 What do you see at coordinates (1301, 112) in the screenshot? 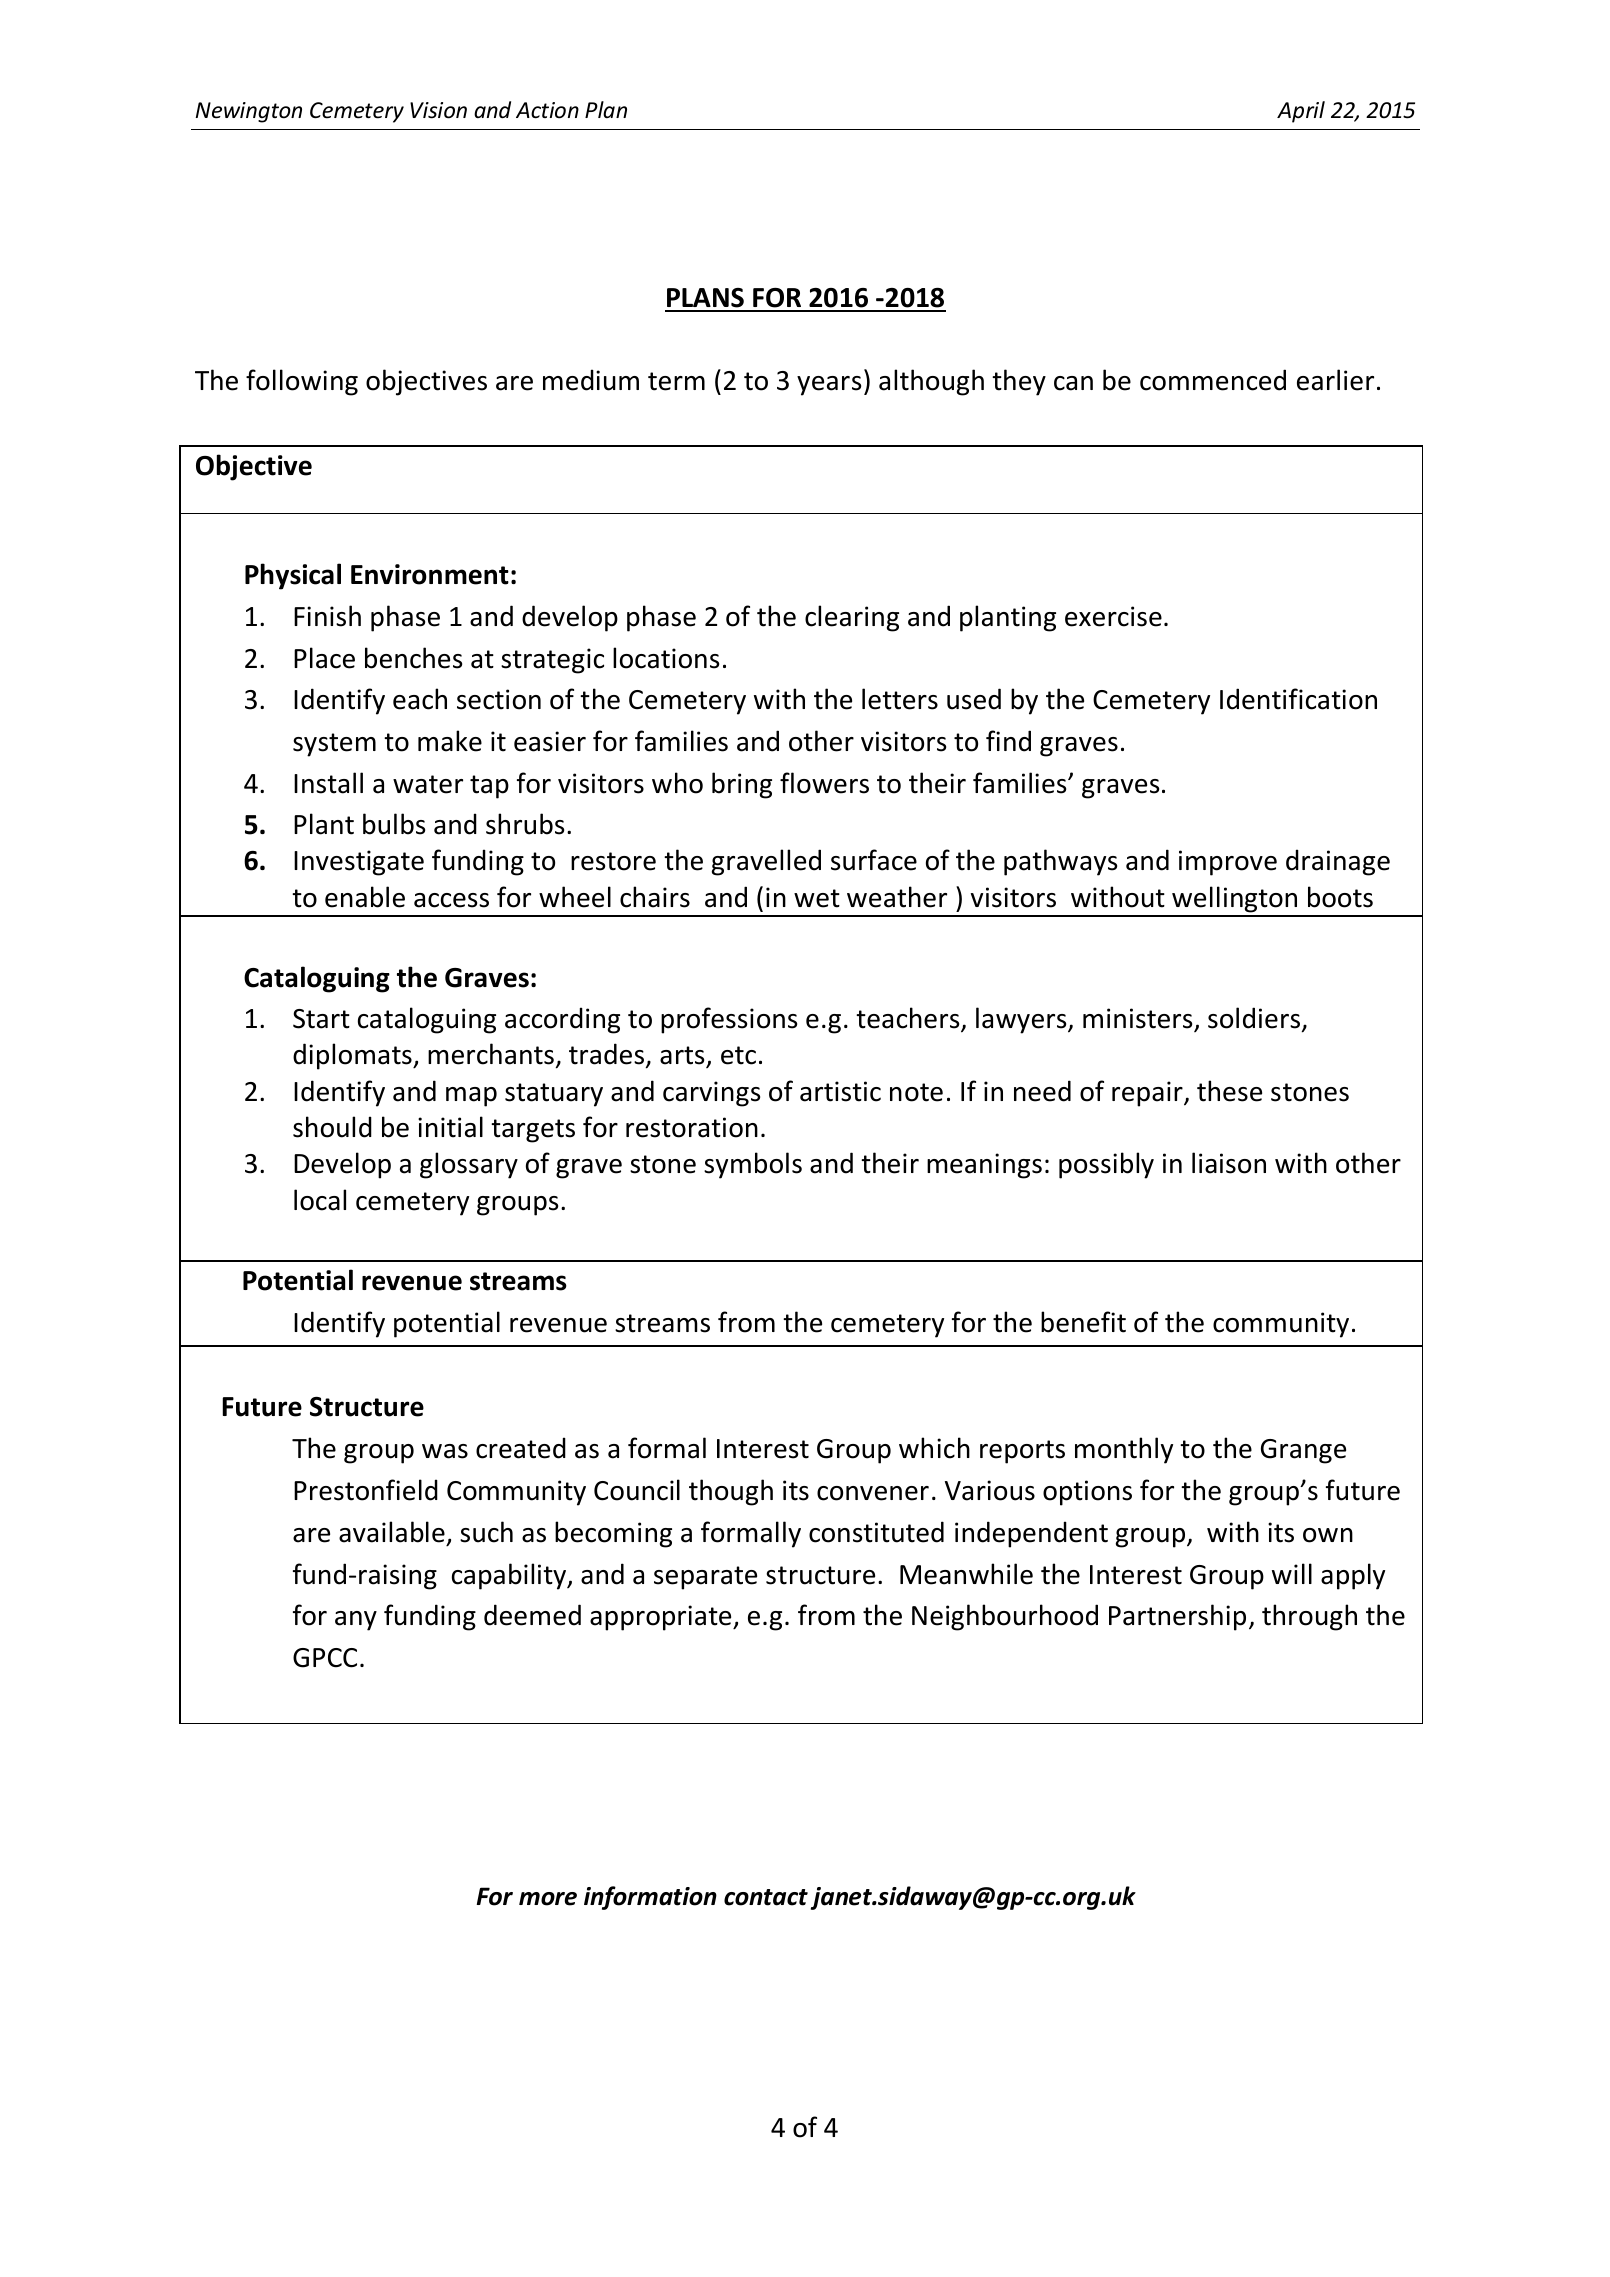
I see `April` at bounding box center [1301, 112].
